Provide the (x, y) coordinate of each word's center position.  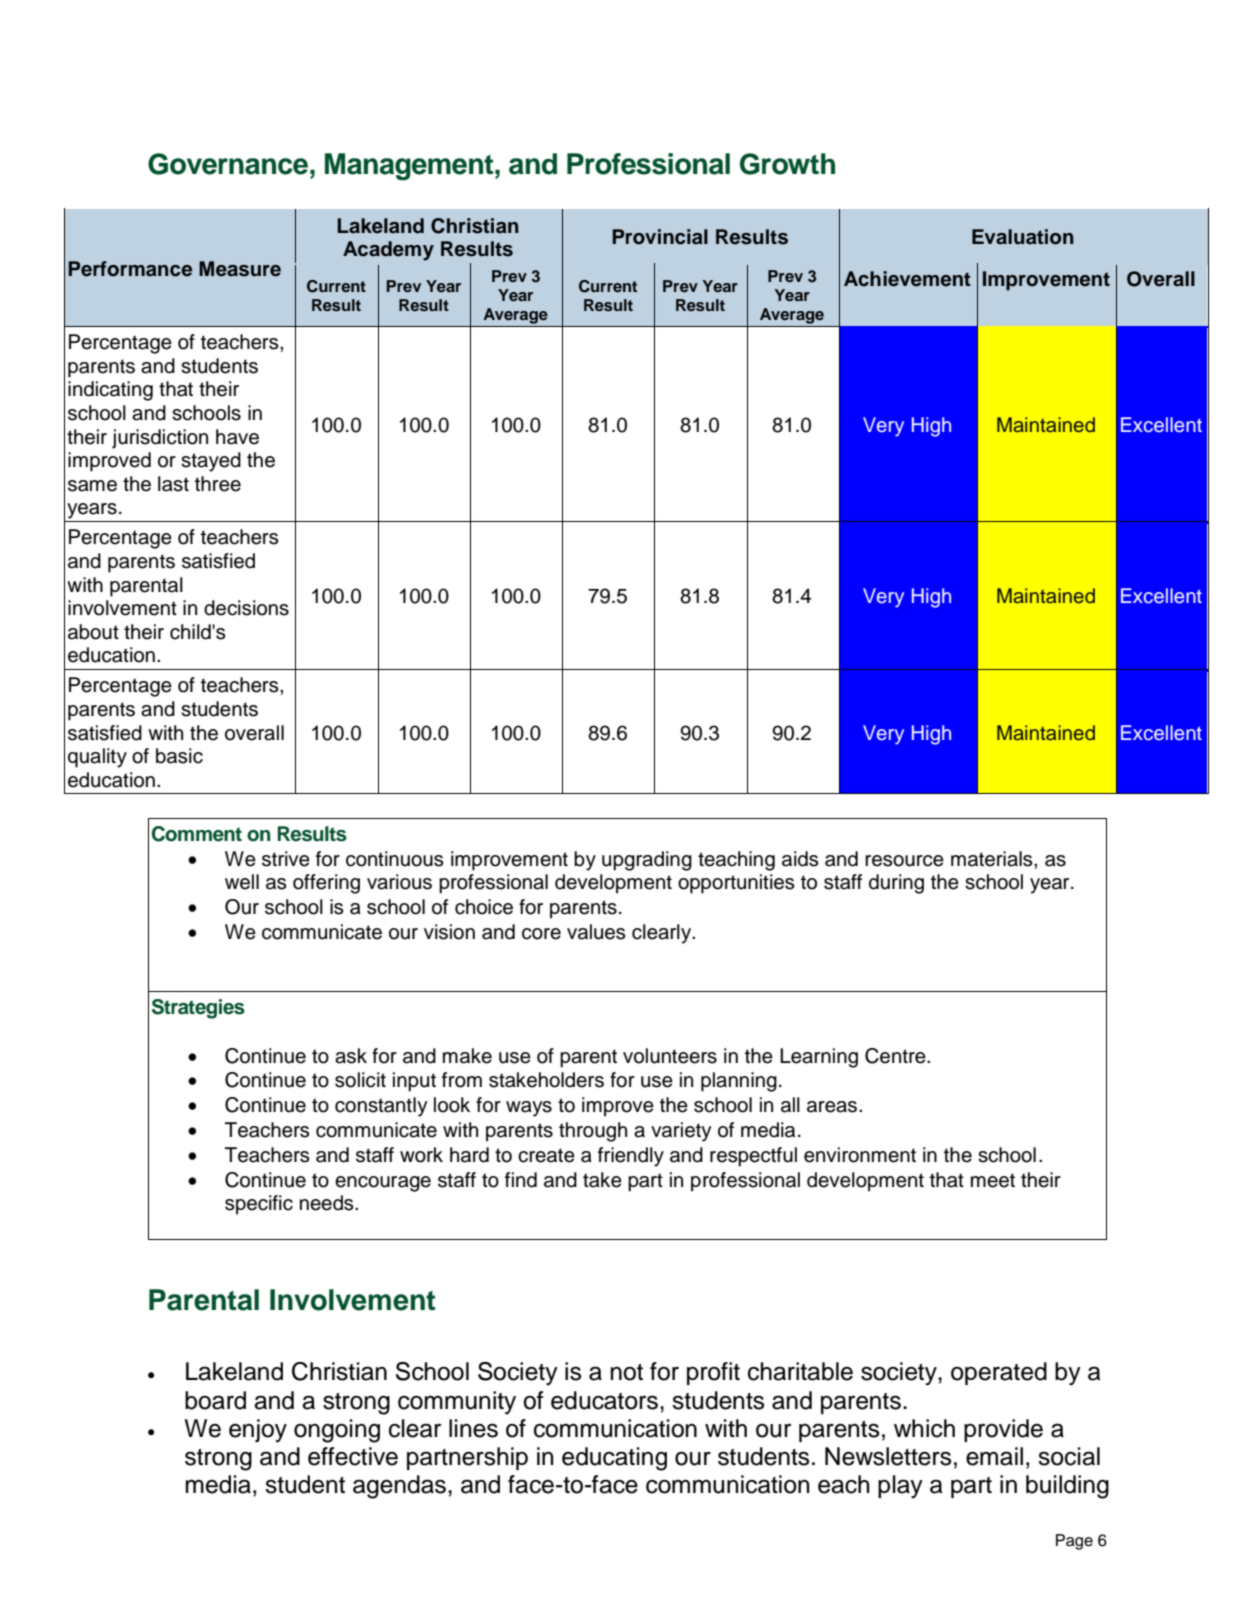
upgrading (647, 861)
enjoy (258, 1431)
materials (993, 859)
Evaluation (1023, 237)
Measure (240, 269)
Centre (896, 1056)
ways (529, 1109)
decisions (246, 608)
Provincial (660, 237)
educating (614, 1459)
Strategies (198, 1009)
